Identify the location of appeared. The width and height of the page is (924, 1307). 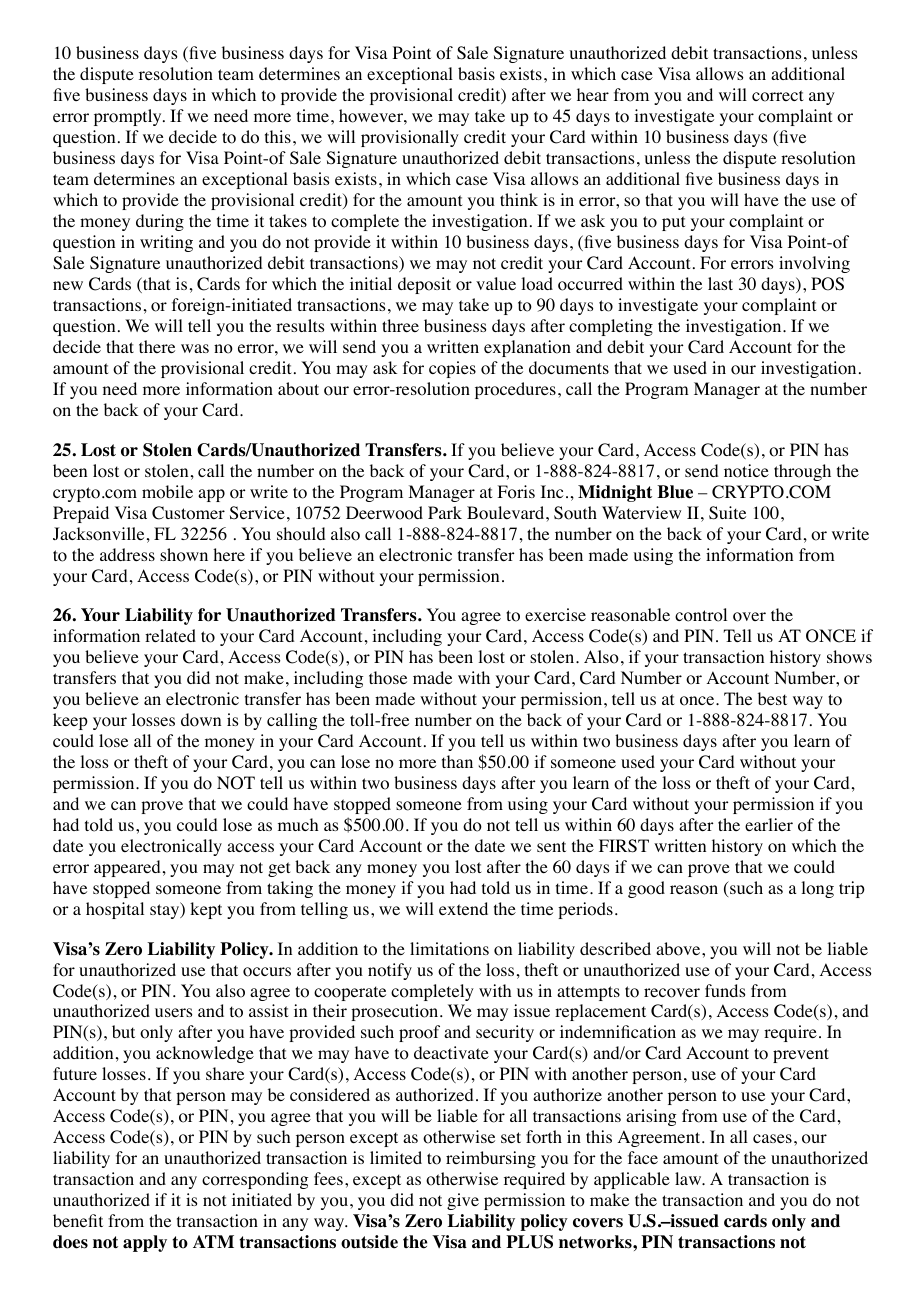
(127, 868).
